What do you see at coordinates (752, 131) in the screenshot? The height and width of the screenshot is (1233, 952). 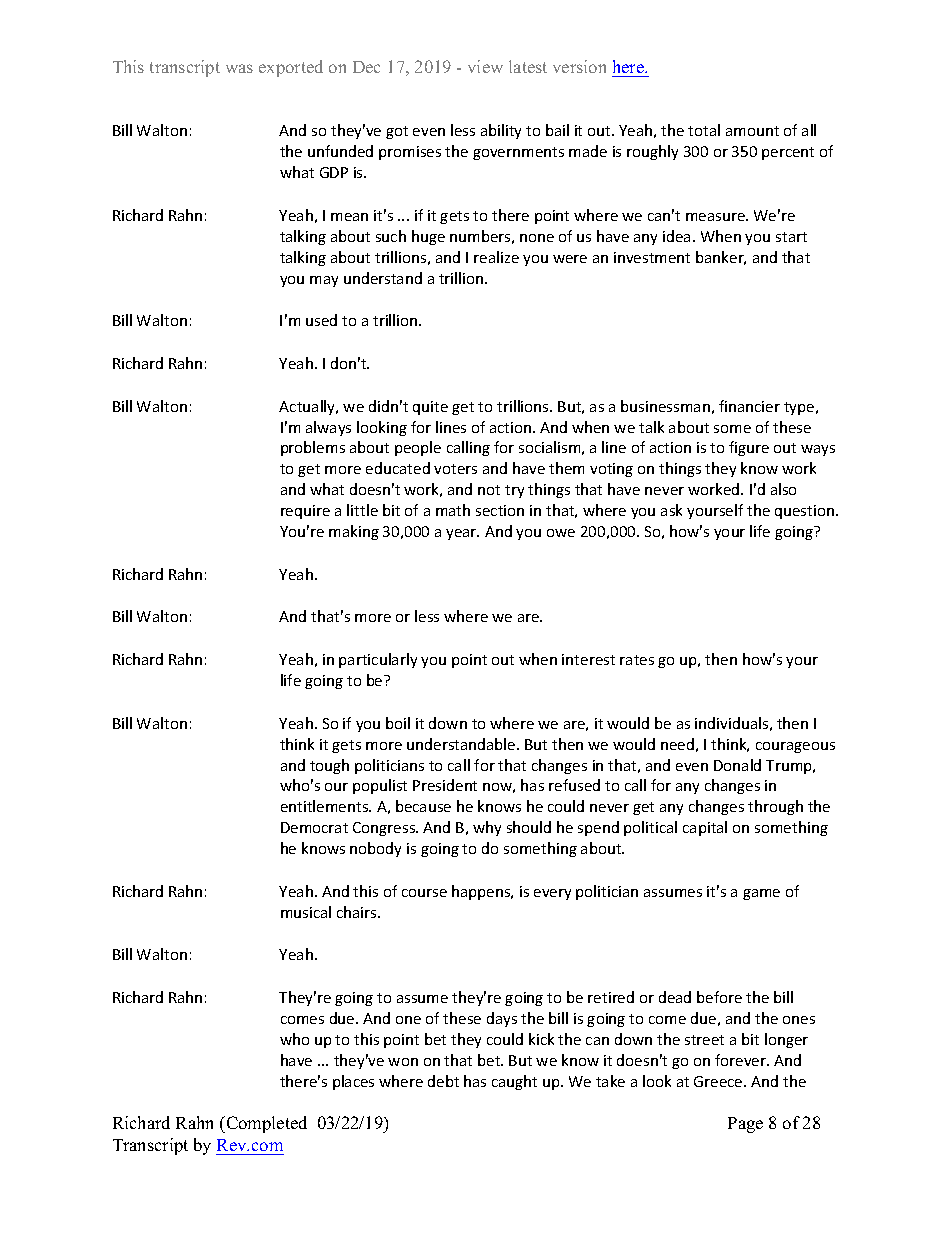 I see `amount` at bounding box center [752, 131].
